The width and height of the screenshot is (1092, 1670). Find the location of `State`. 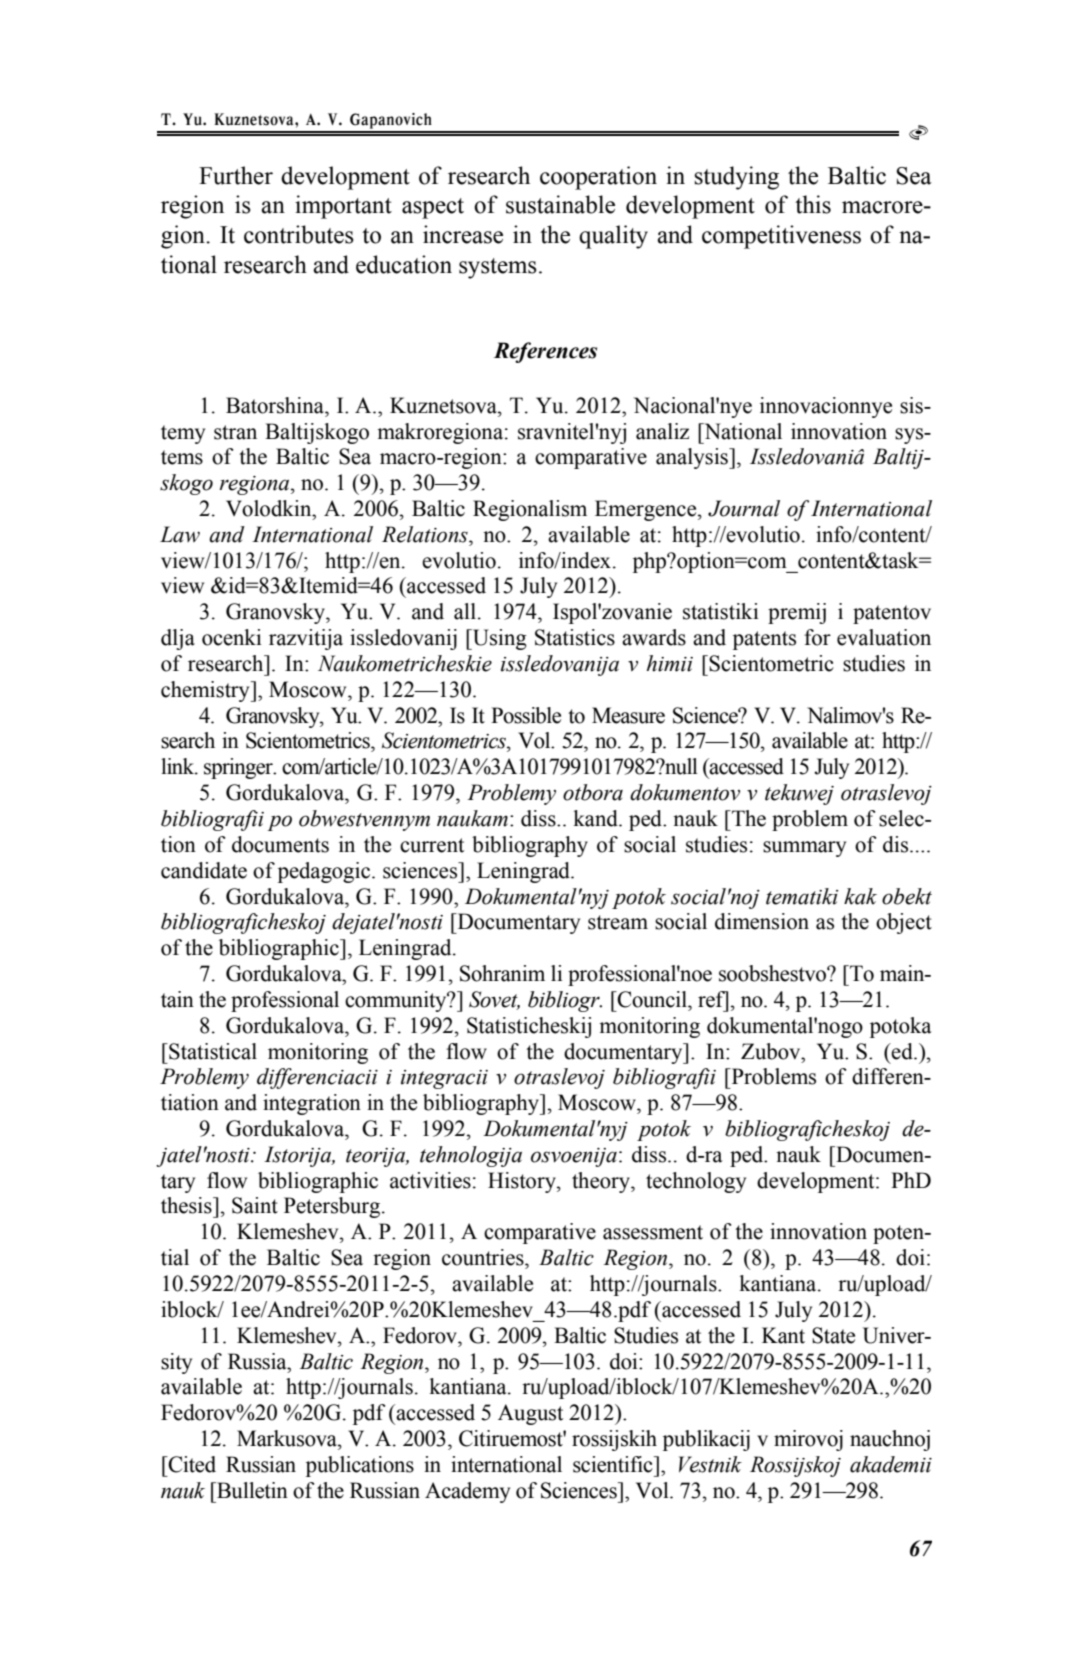

State is located at coordinates (833, 1335).
